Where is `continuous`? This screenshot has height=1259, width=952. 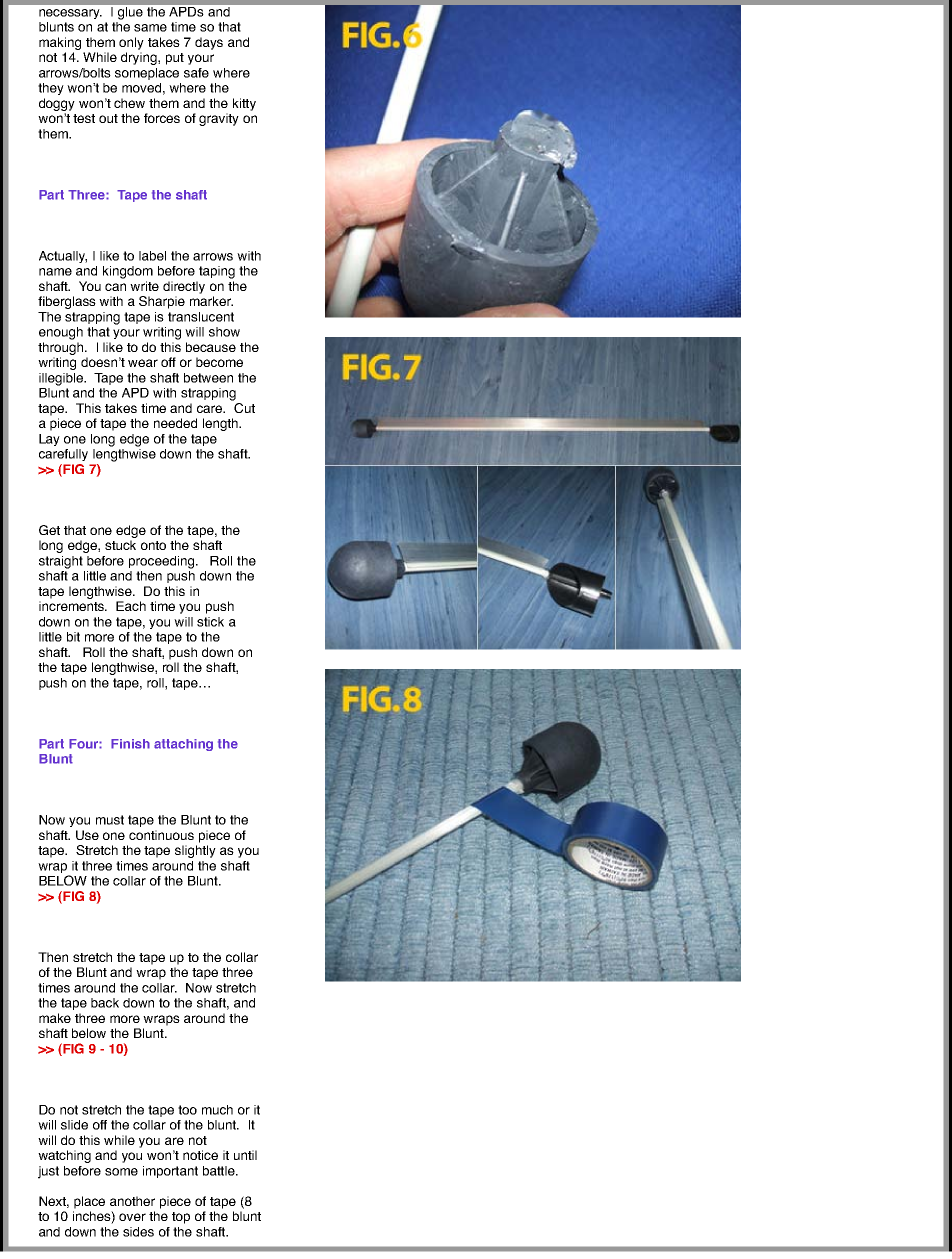
continuous is located at coordinates (161, 835).
